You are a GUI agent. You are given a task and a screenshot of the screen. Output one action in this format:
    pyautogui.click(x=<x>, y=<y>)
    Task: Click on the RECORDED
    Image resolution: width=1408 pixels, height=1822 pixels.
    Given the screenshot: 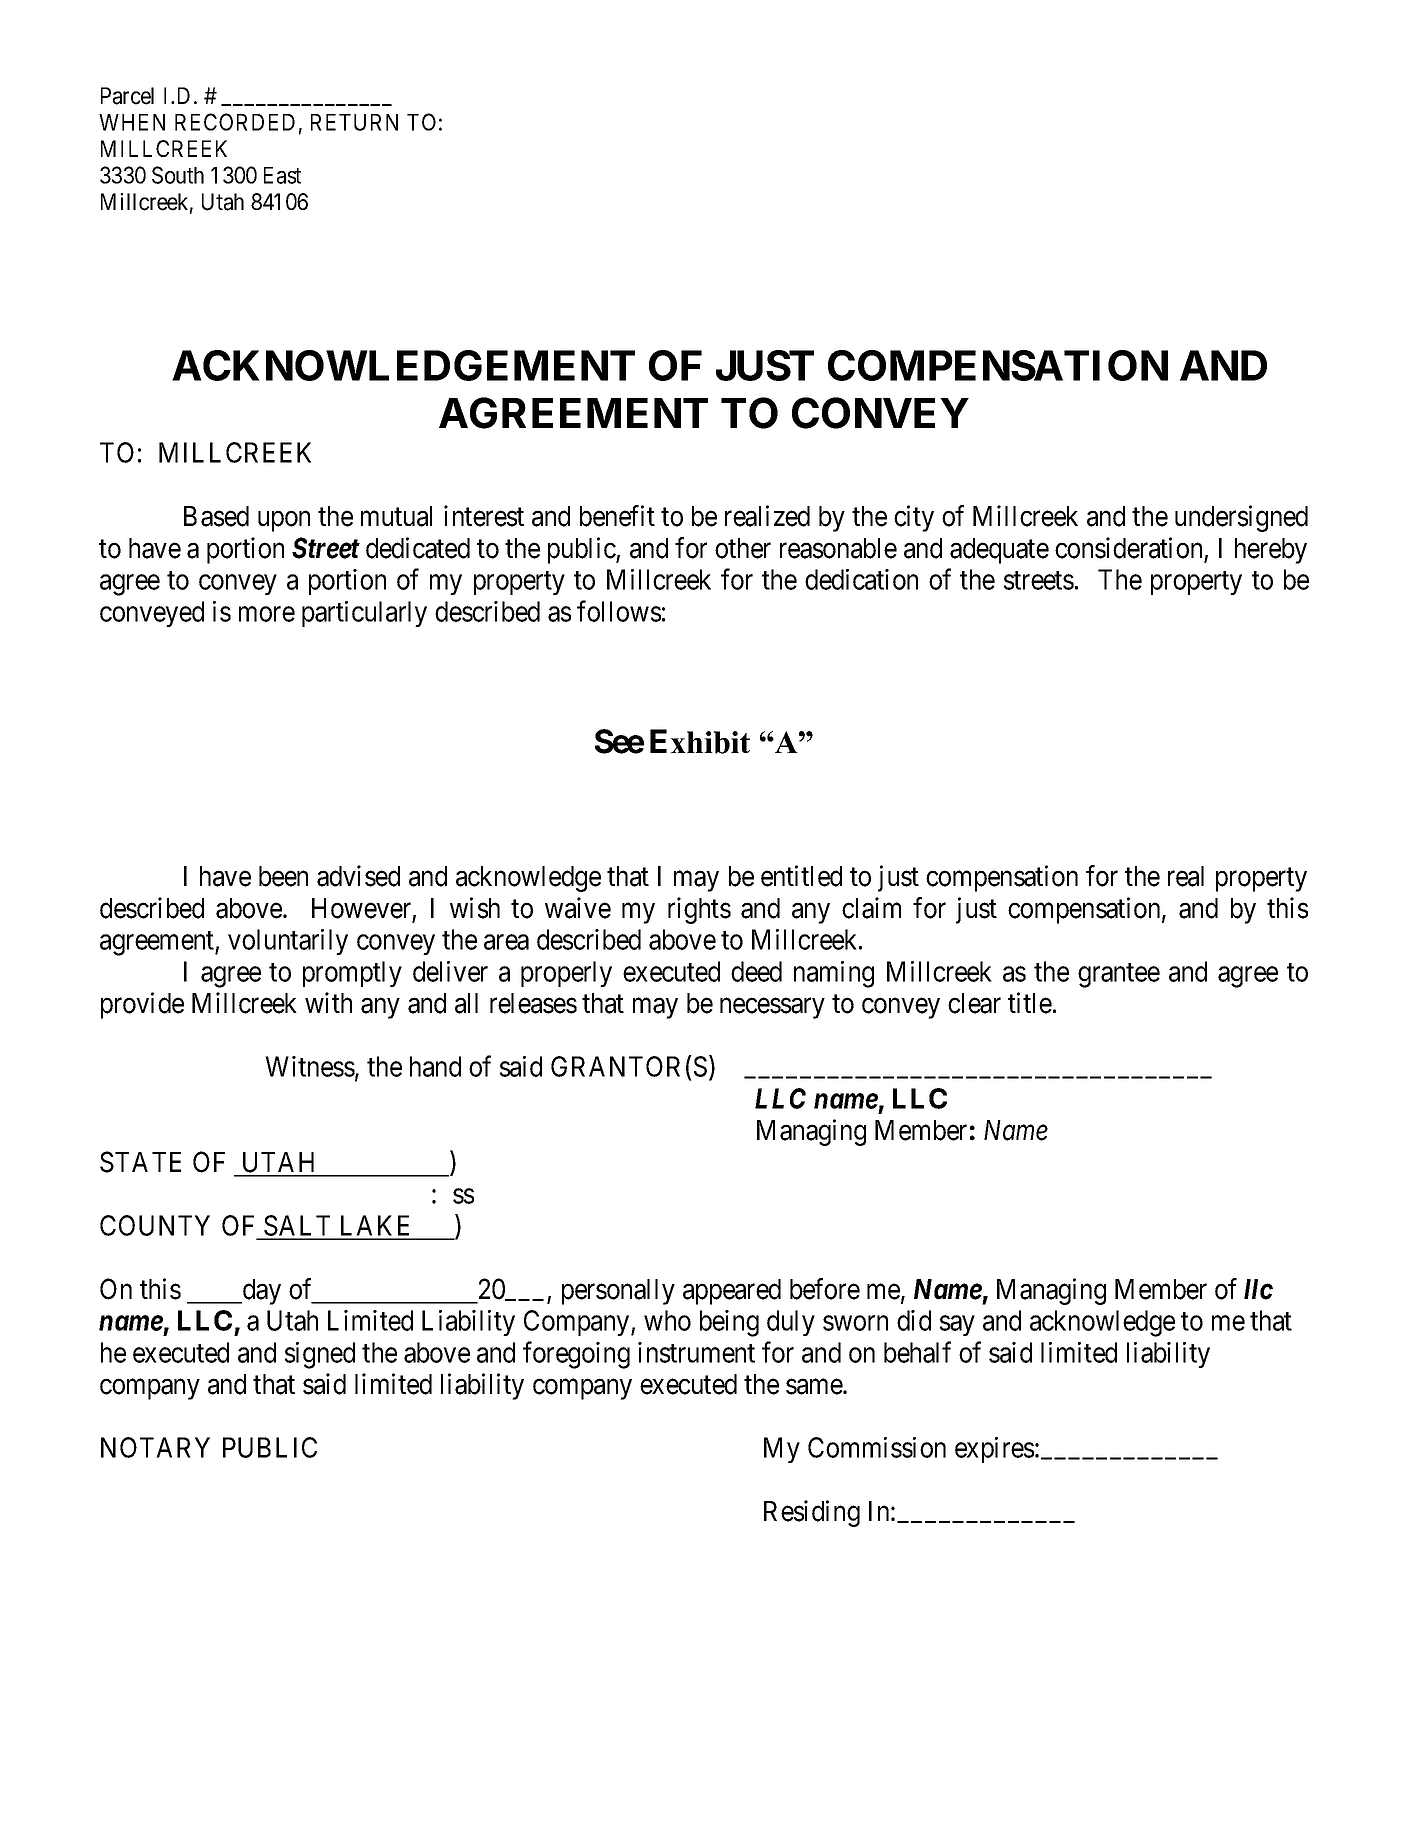 What is the action you would take?
    pyautogui.click(x=235, y=122)
